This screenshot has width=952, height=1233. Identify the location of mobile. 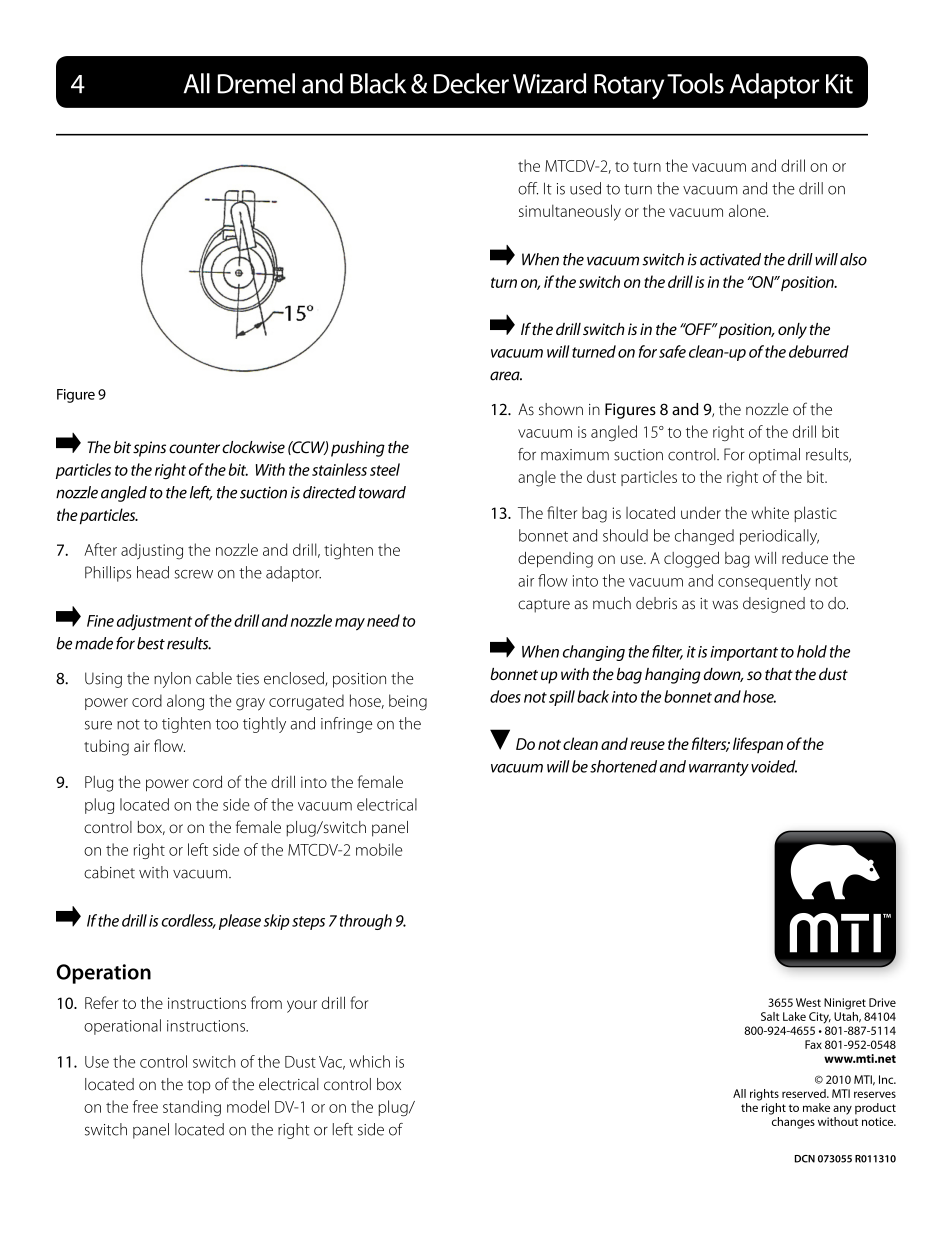
(379, 849).
